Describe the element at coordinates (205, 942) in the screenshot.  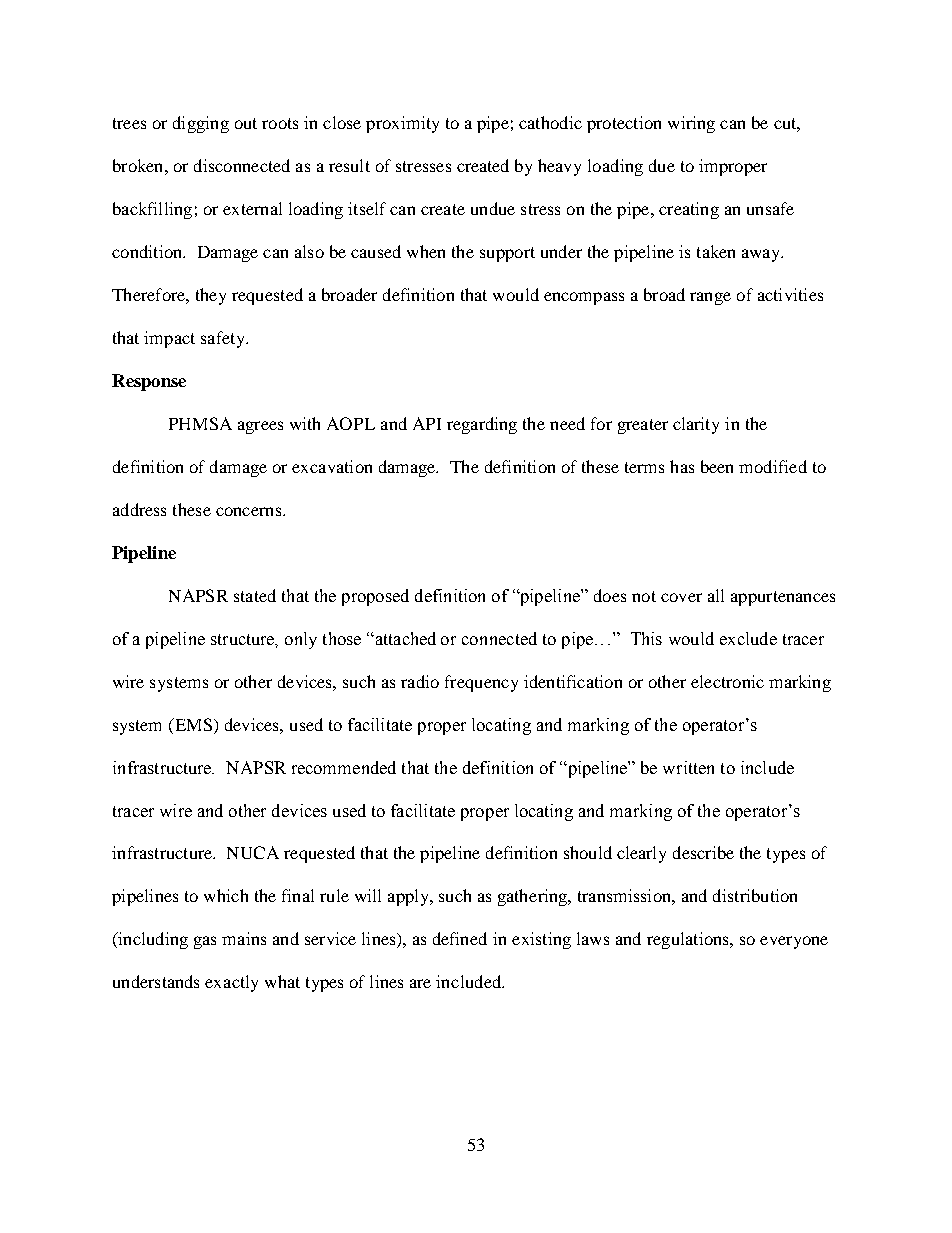
I see `gas` at that location.
